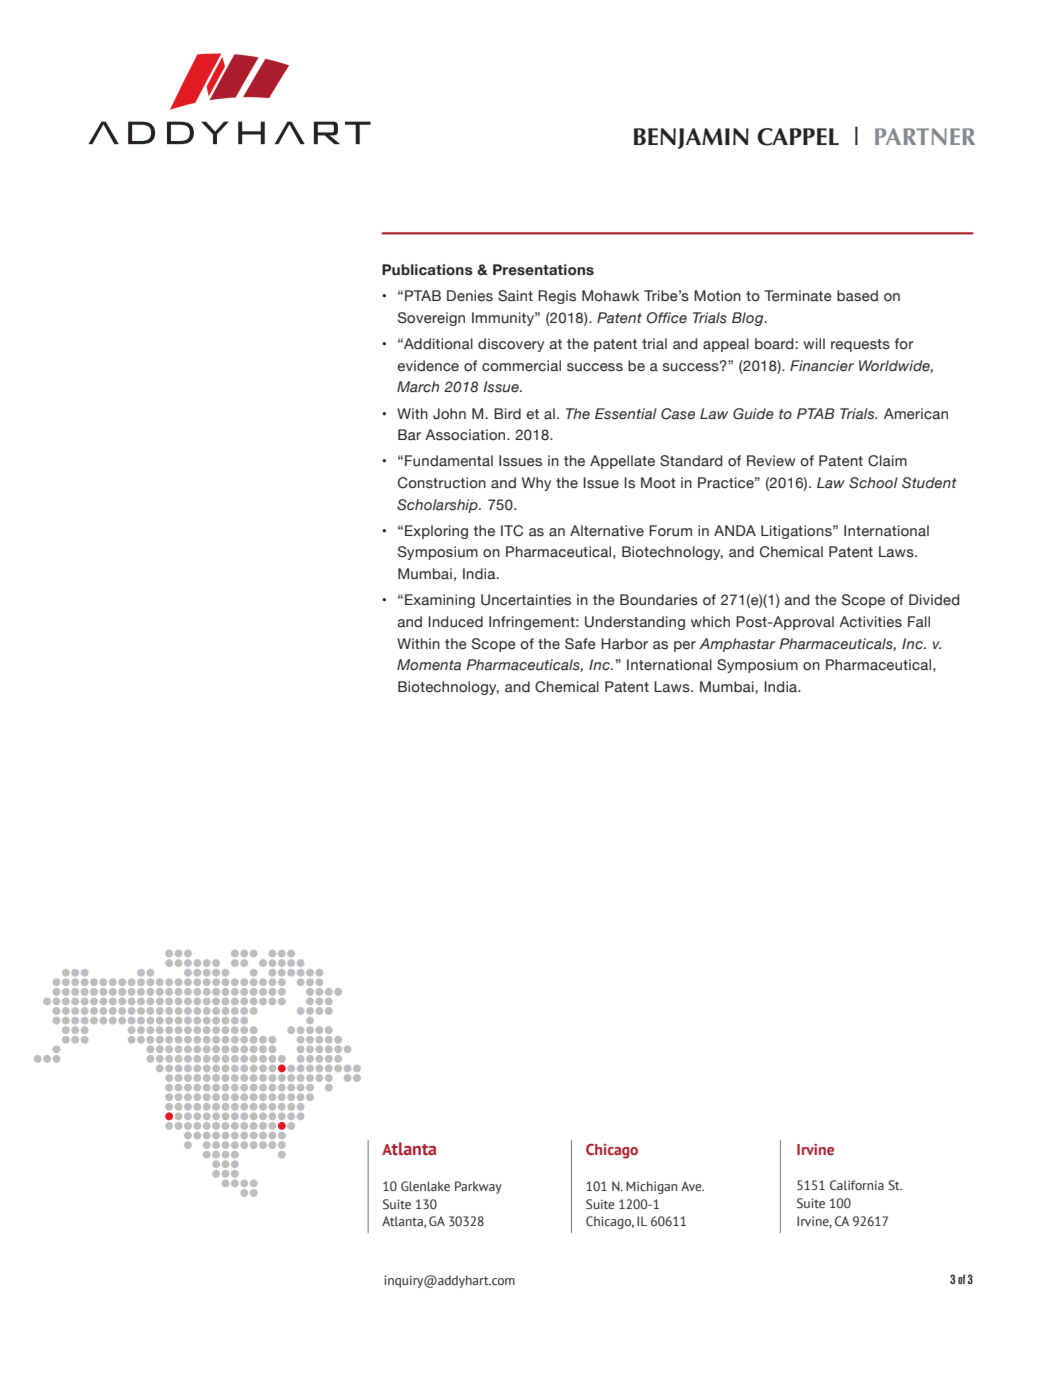 The height and width of the page is (1375, 1062). I want to click on Divided, so click(934, 600).
